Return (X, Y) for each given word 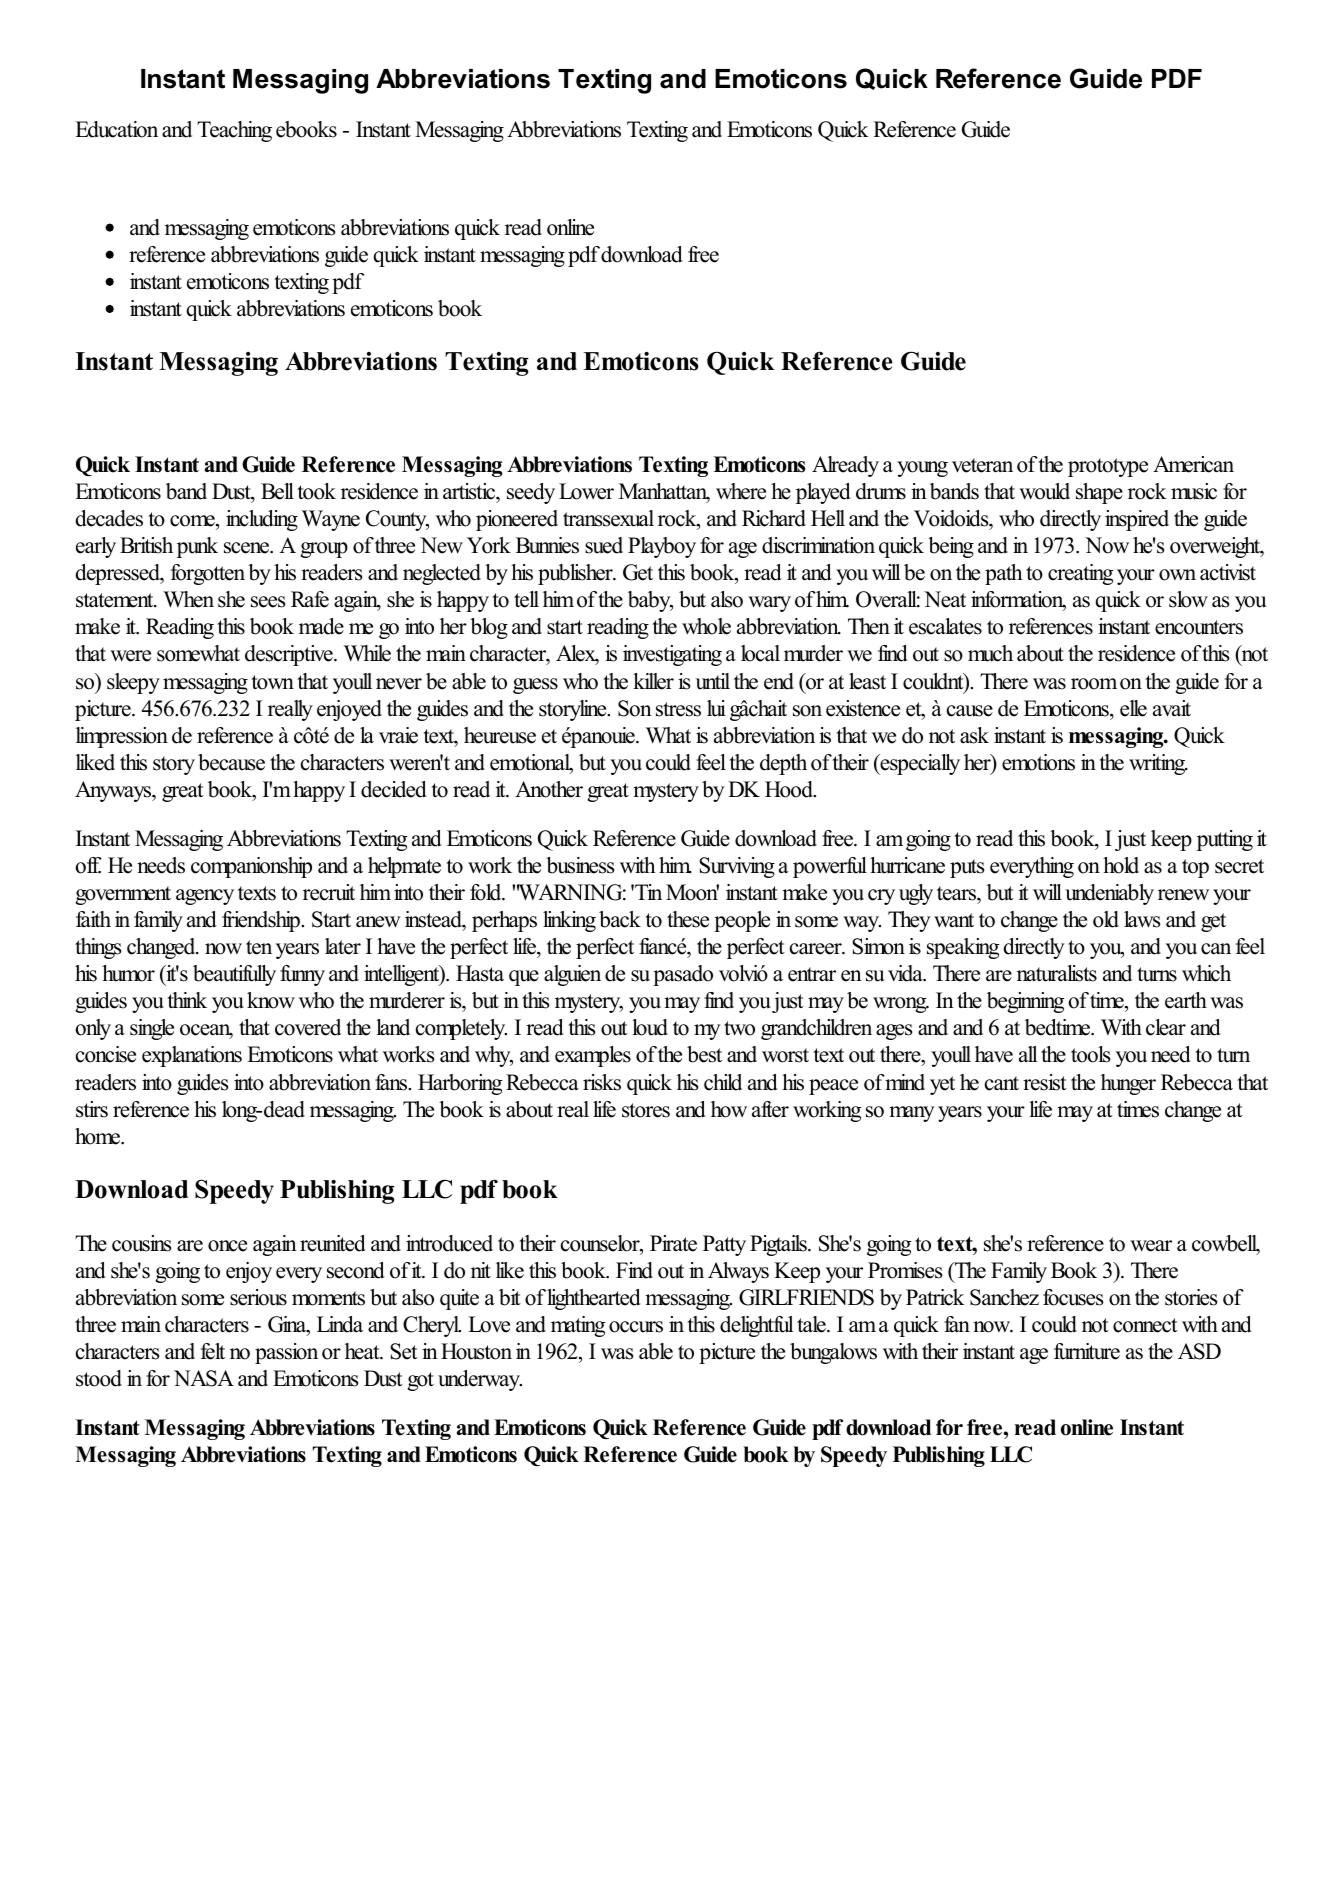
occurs (636, 1327)
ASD (1199, 1351)
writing (1158, 764)
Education (116, 129)
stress (678, 709)
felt (213, 1351)
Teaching (234, 131)
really (290, 710)
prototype (1108, 467)
